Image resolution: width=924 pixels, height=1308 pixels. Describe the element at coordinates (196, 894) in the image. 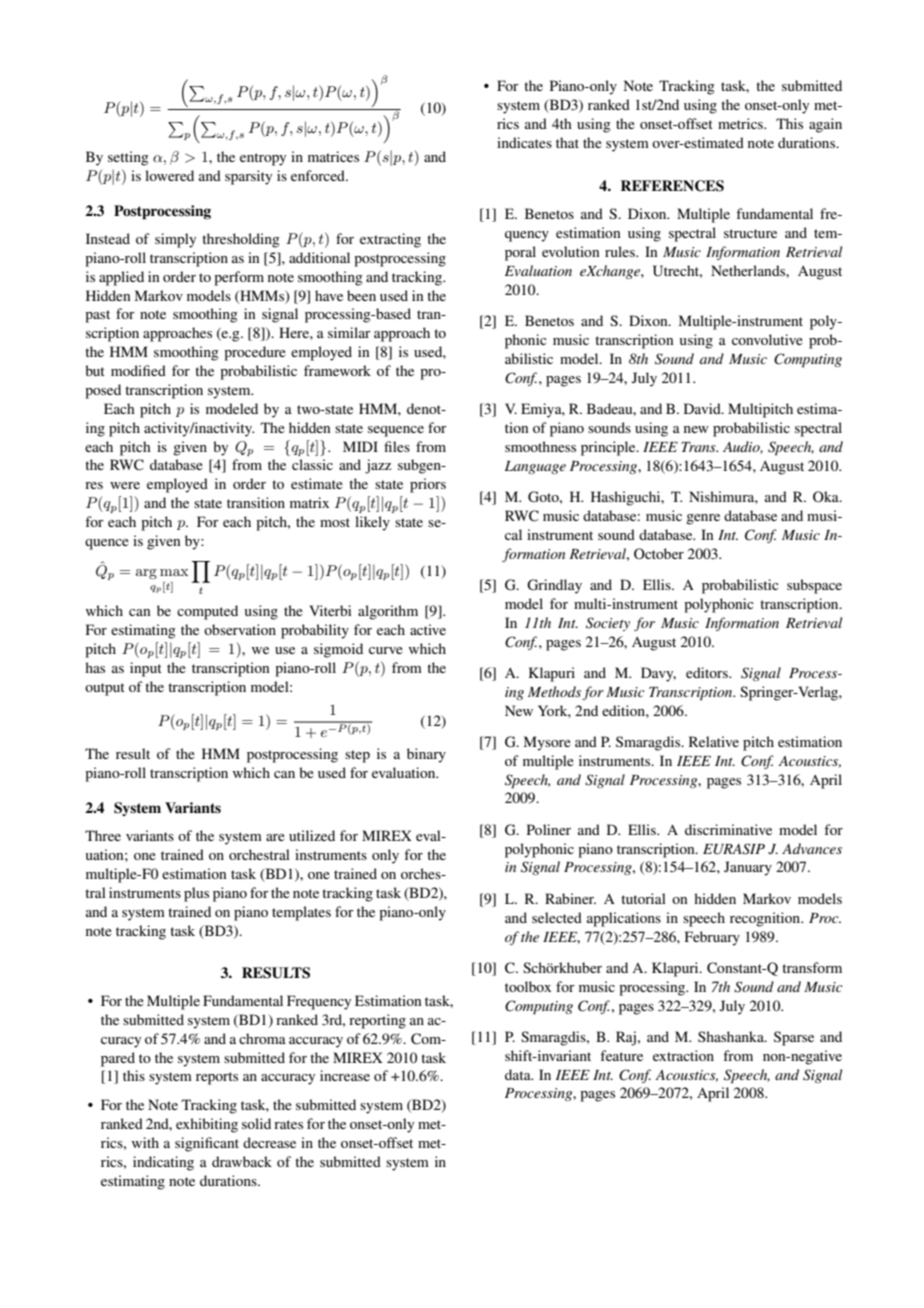

I see `plus` at that location.
